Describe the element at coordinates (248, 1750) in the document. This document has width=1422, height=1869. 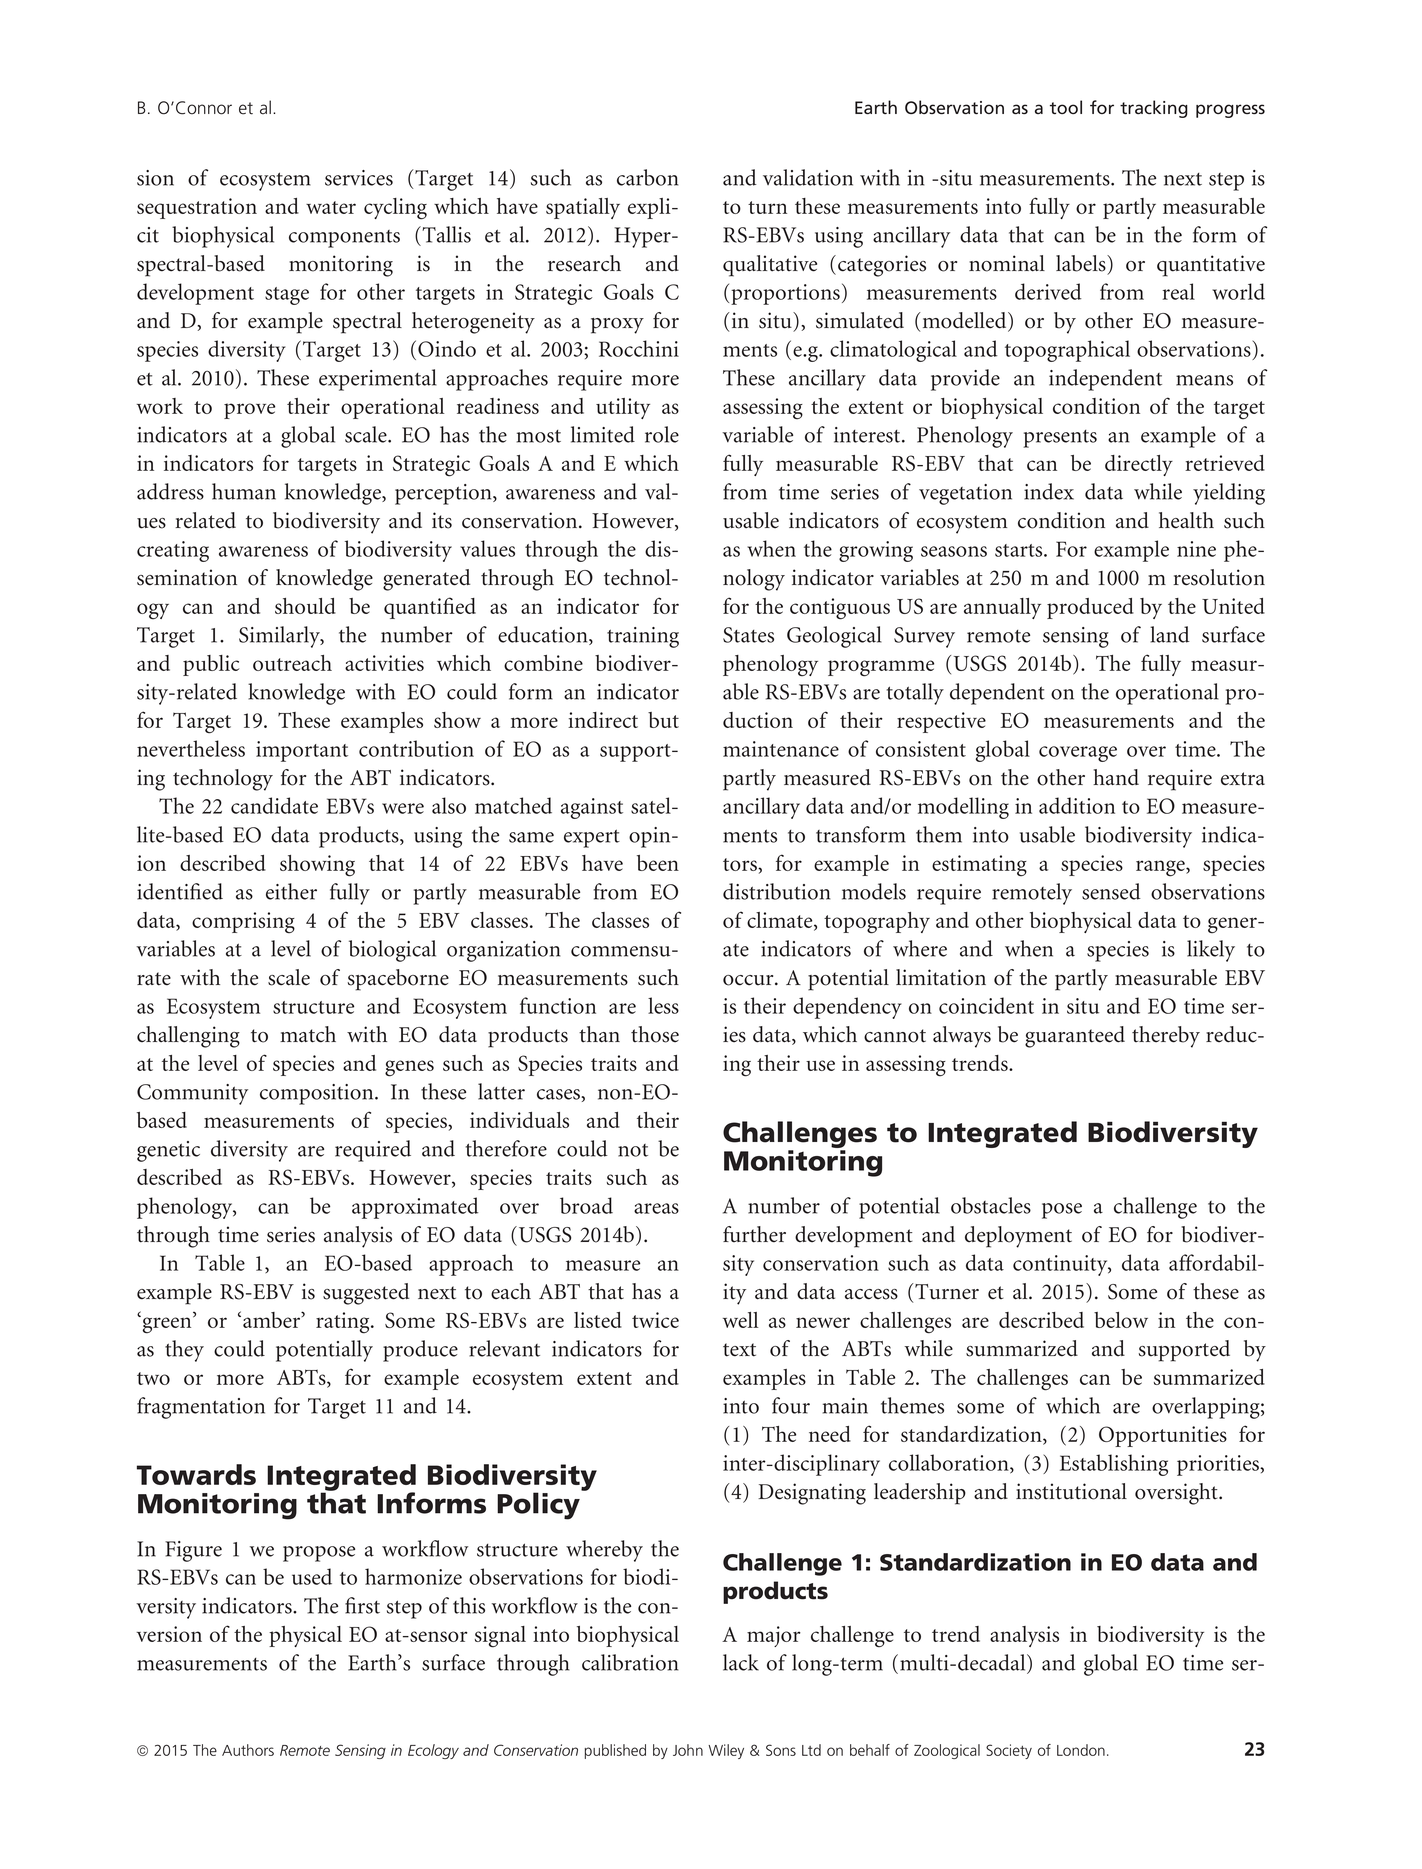
I see `Authors` at that location.
